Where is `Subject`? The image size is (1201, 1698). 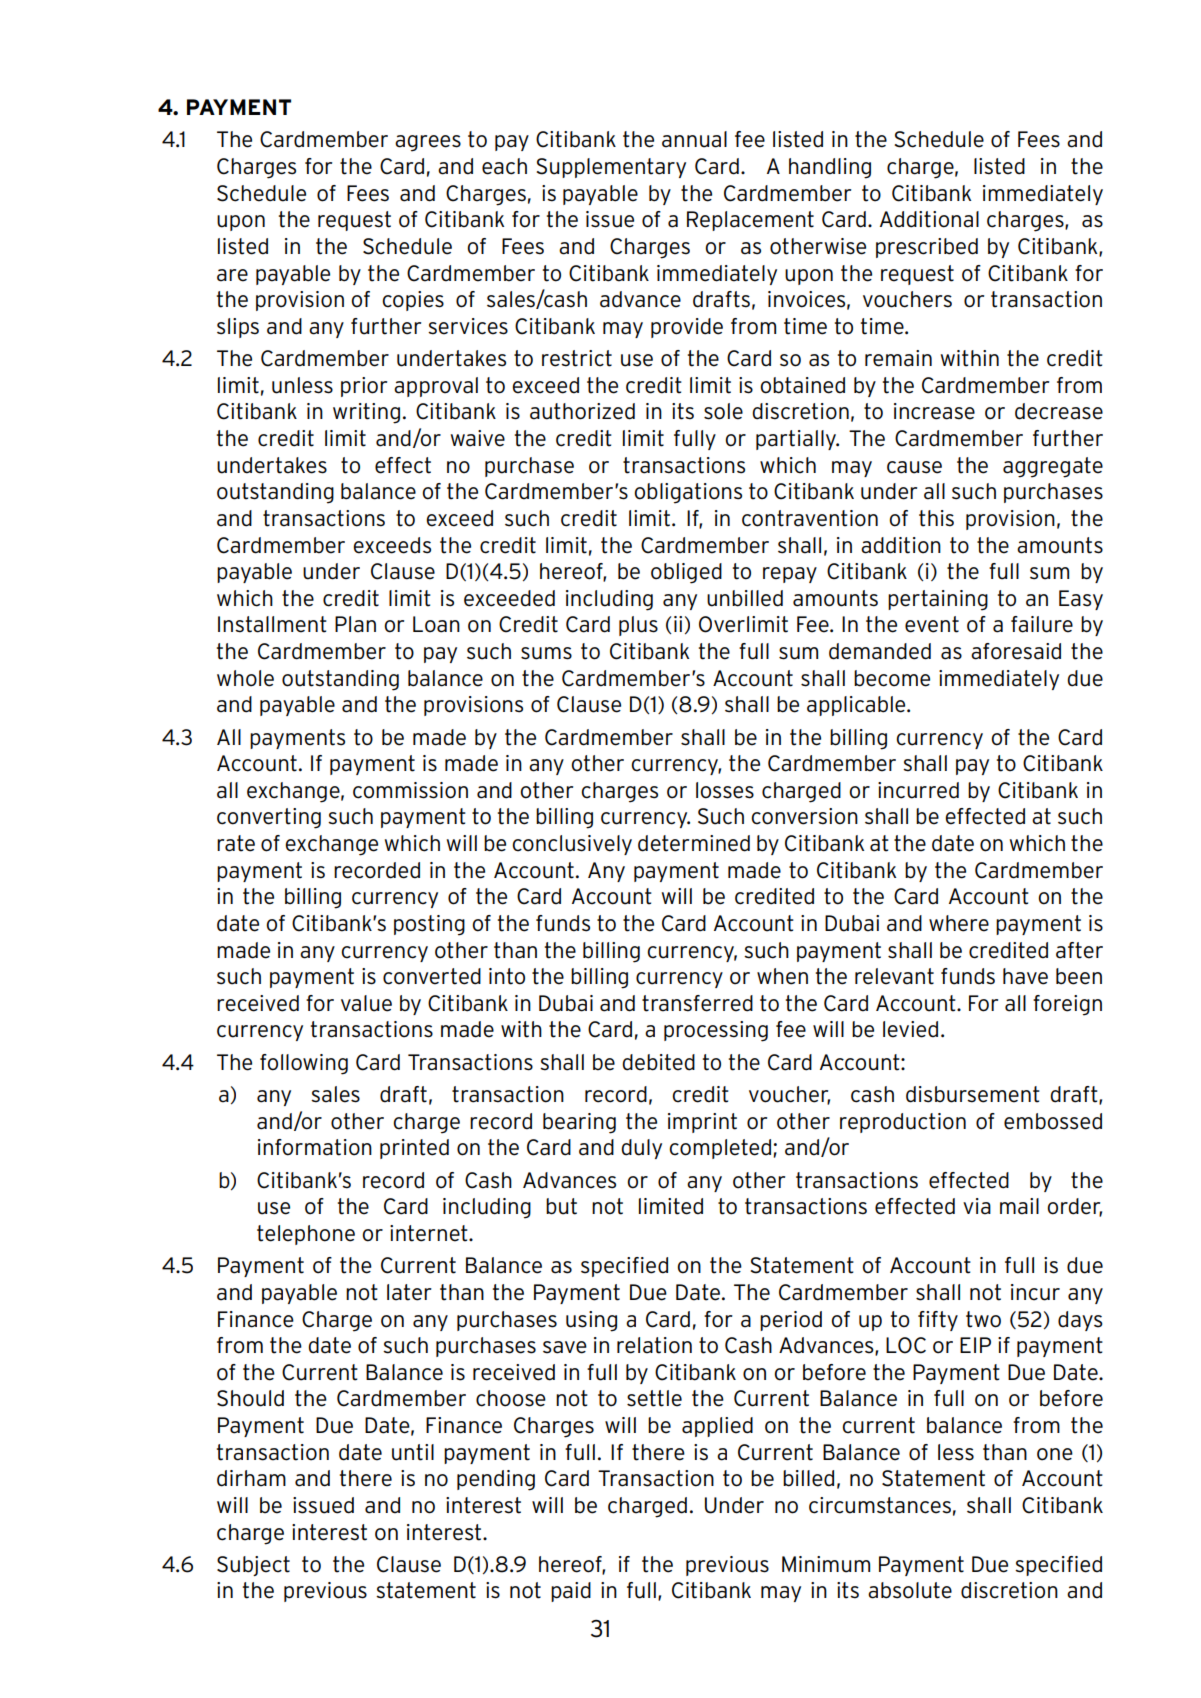
Subject is located at coordinates (253, 1566).
